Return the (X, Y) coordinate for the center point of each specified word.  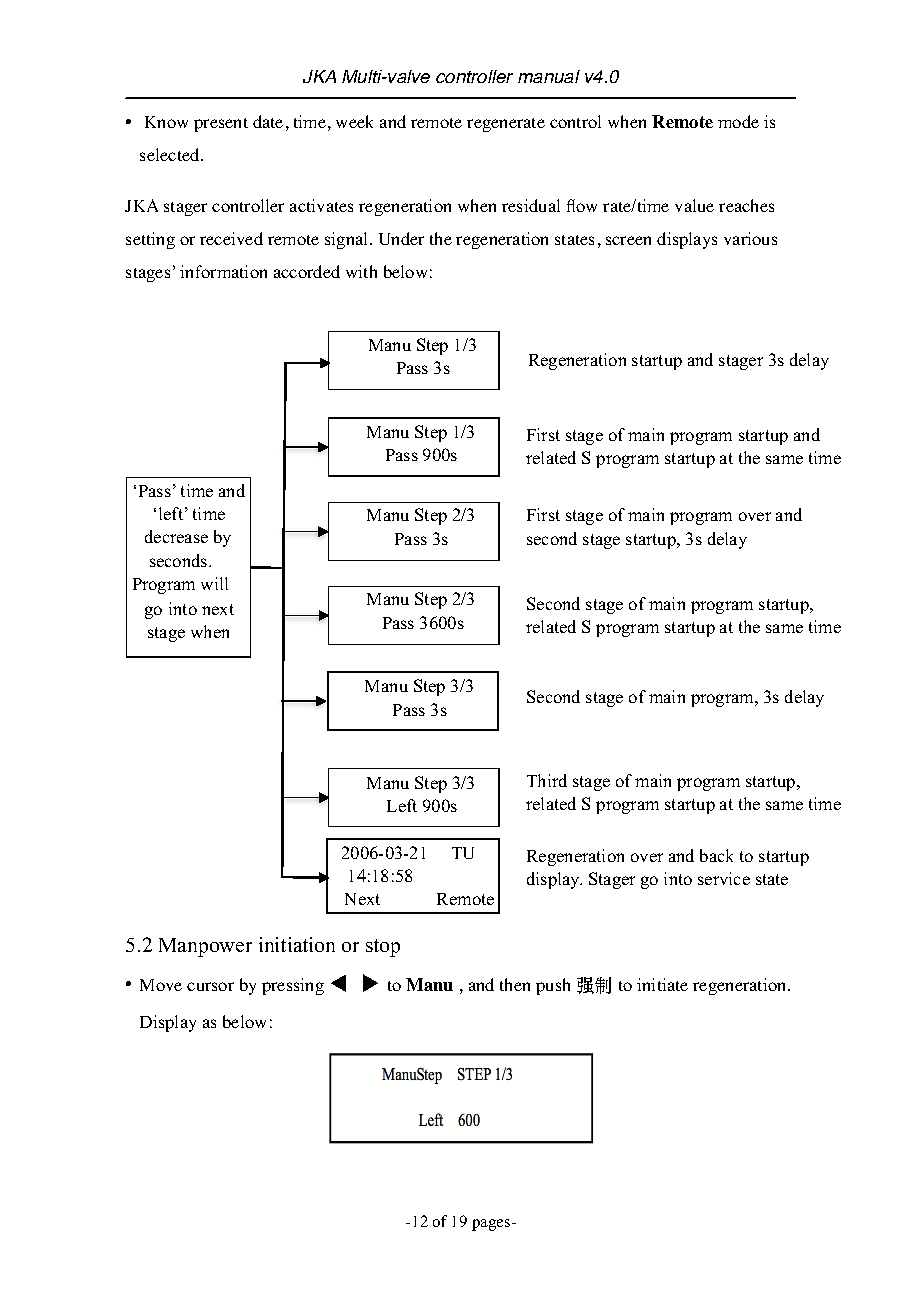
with (361, 271)
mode (738, 121)
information (223, 271)
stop (383, 948)
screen (628, 240)
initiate (662, 984)
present (221, 125)
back (716, 855)
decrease (176, 536)
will (214, 583)
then (515, 984)
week (354, 121)
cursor (210, 986)
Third (547, 780)
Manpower (205, 947)
